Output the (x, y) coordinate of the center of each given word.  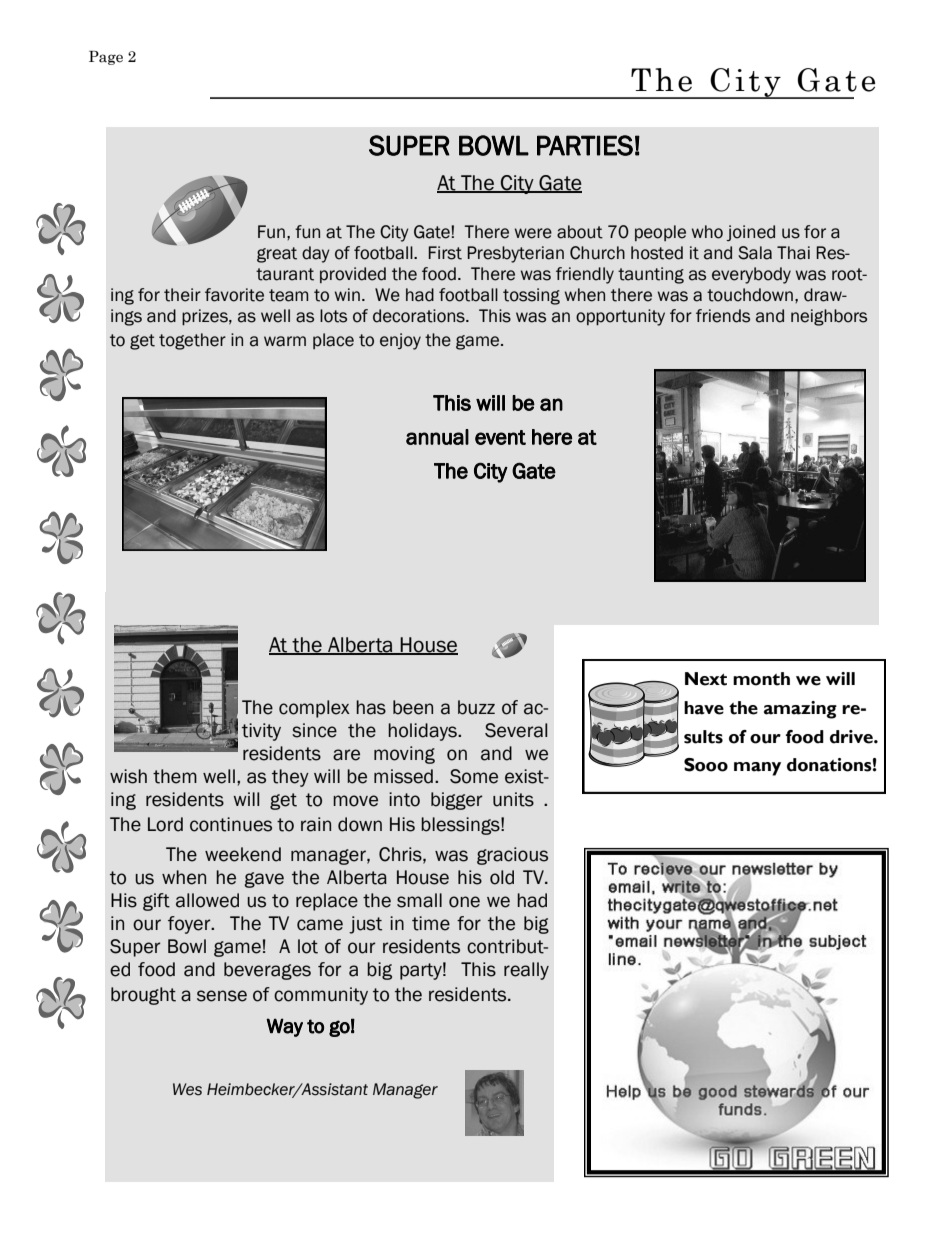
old (502, 877)
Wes (187, 1089)
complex (314, 709)
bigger (457, 801)
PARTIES (585, 145)
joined (750, 233)
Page (106, 58)
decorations (420, 316)
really (526, 971)
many (757, 769)
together (192, 341)
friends (723, 316)
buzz (476, 707)
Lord (165, 824)
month (761, 679)
